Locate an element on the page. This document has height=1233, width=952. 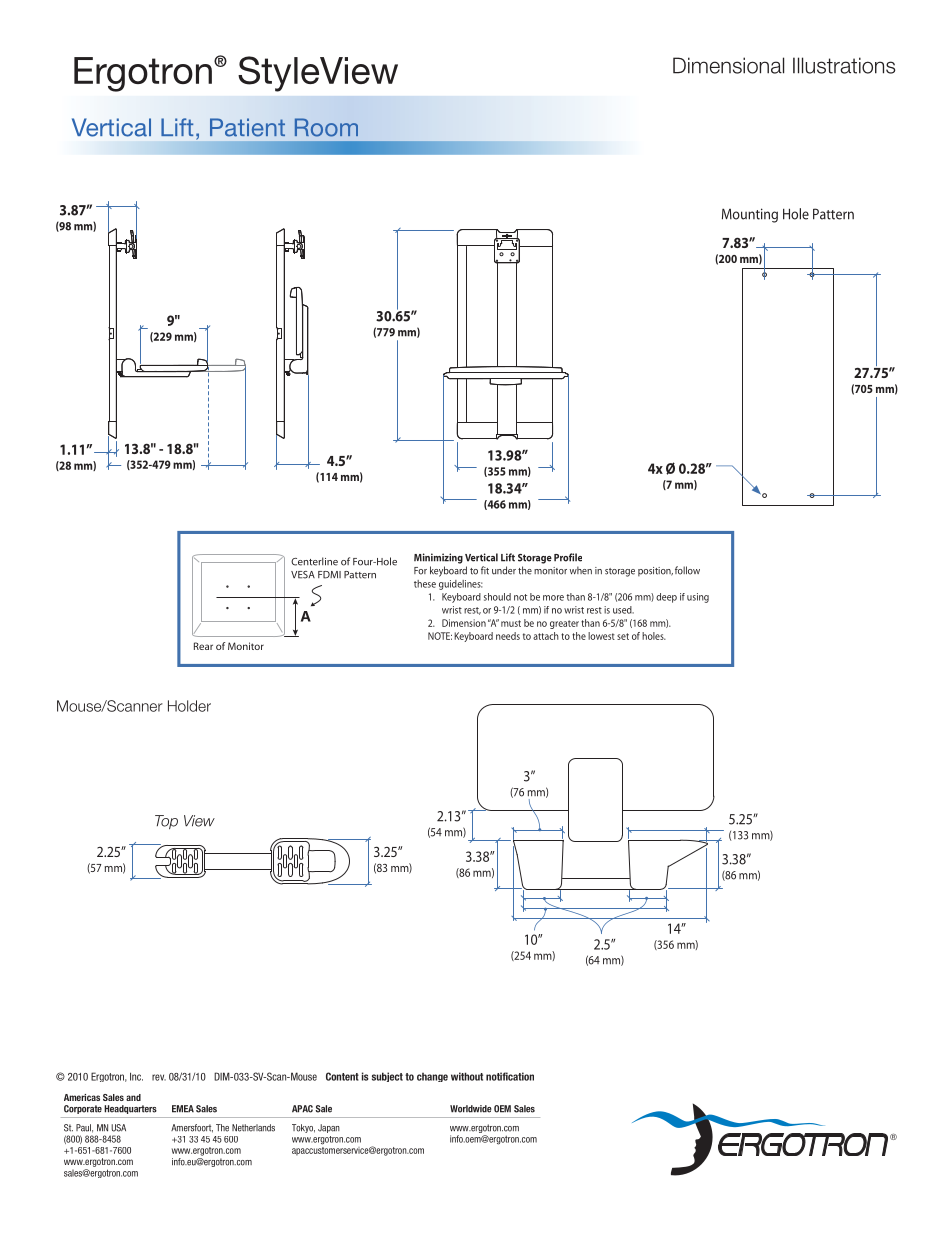
Holder is located at coordinates (189, 706).
